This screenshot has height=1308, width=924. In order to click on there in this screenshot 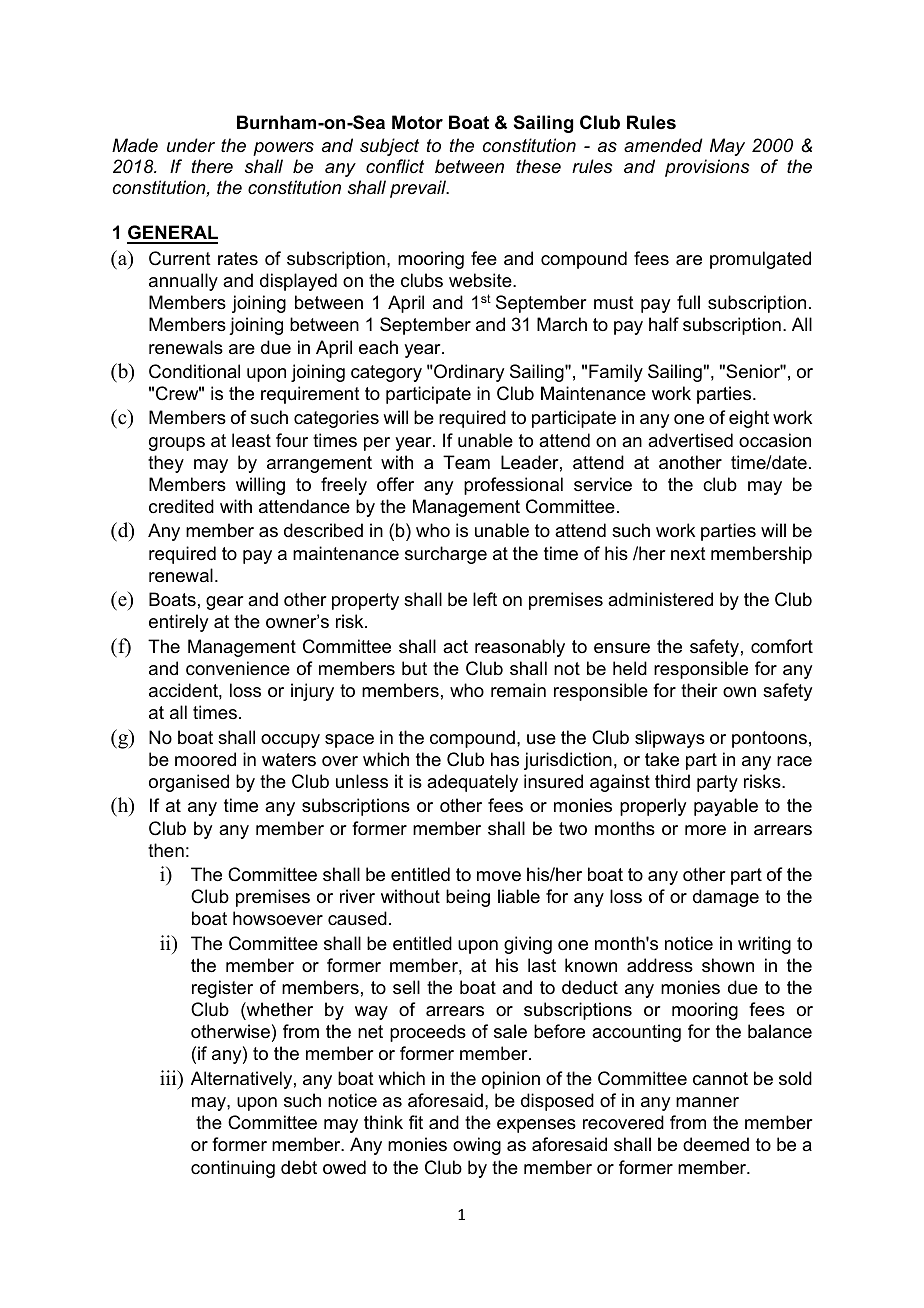, I will do `click(212, 166)`.
